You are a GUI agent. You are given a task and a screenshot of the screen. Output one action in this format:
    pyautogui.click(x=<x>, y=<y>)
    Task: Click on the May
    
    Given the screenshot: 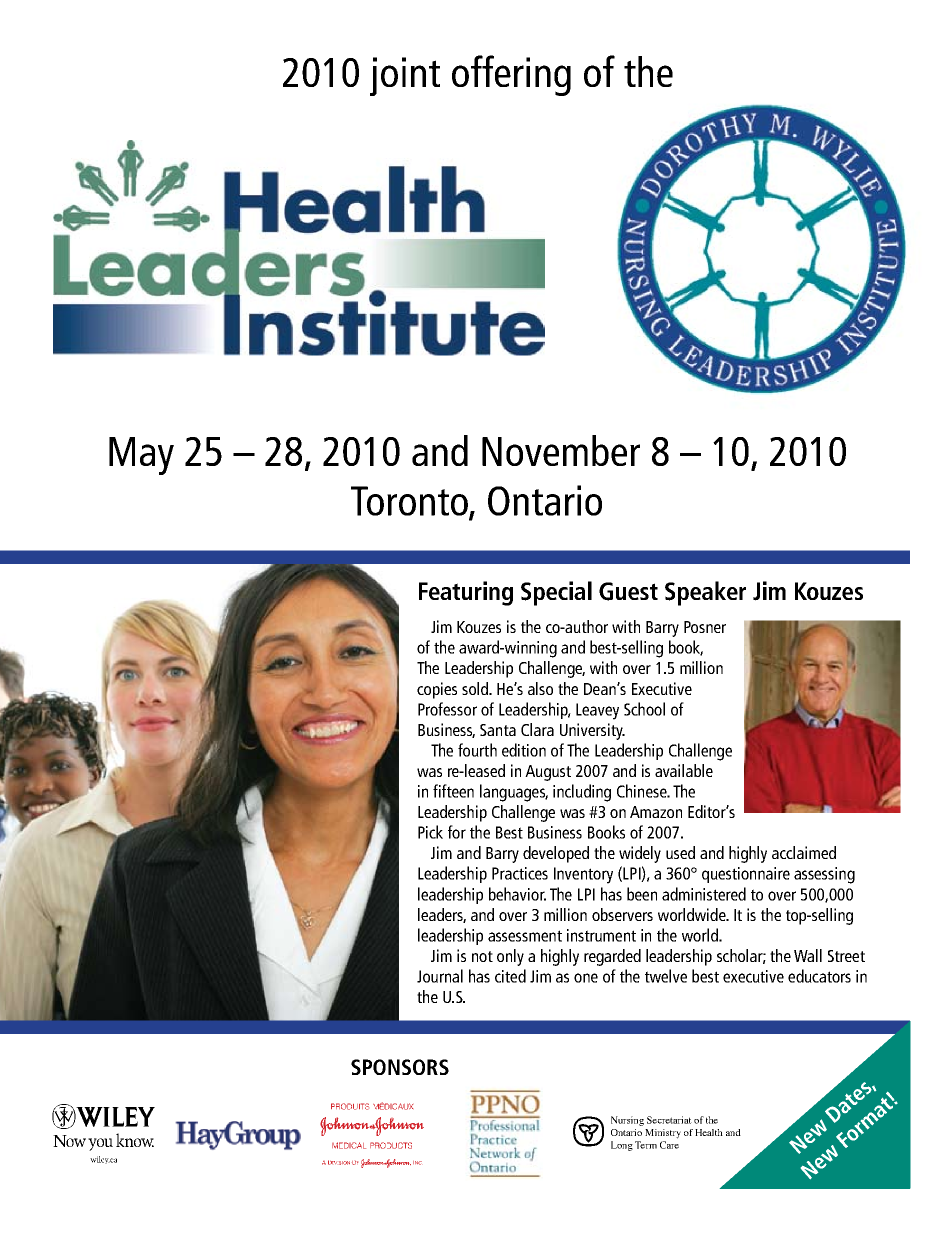 What is the action you would take?
    pyautogui.click(x=141, y=456)
